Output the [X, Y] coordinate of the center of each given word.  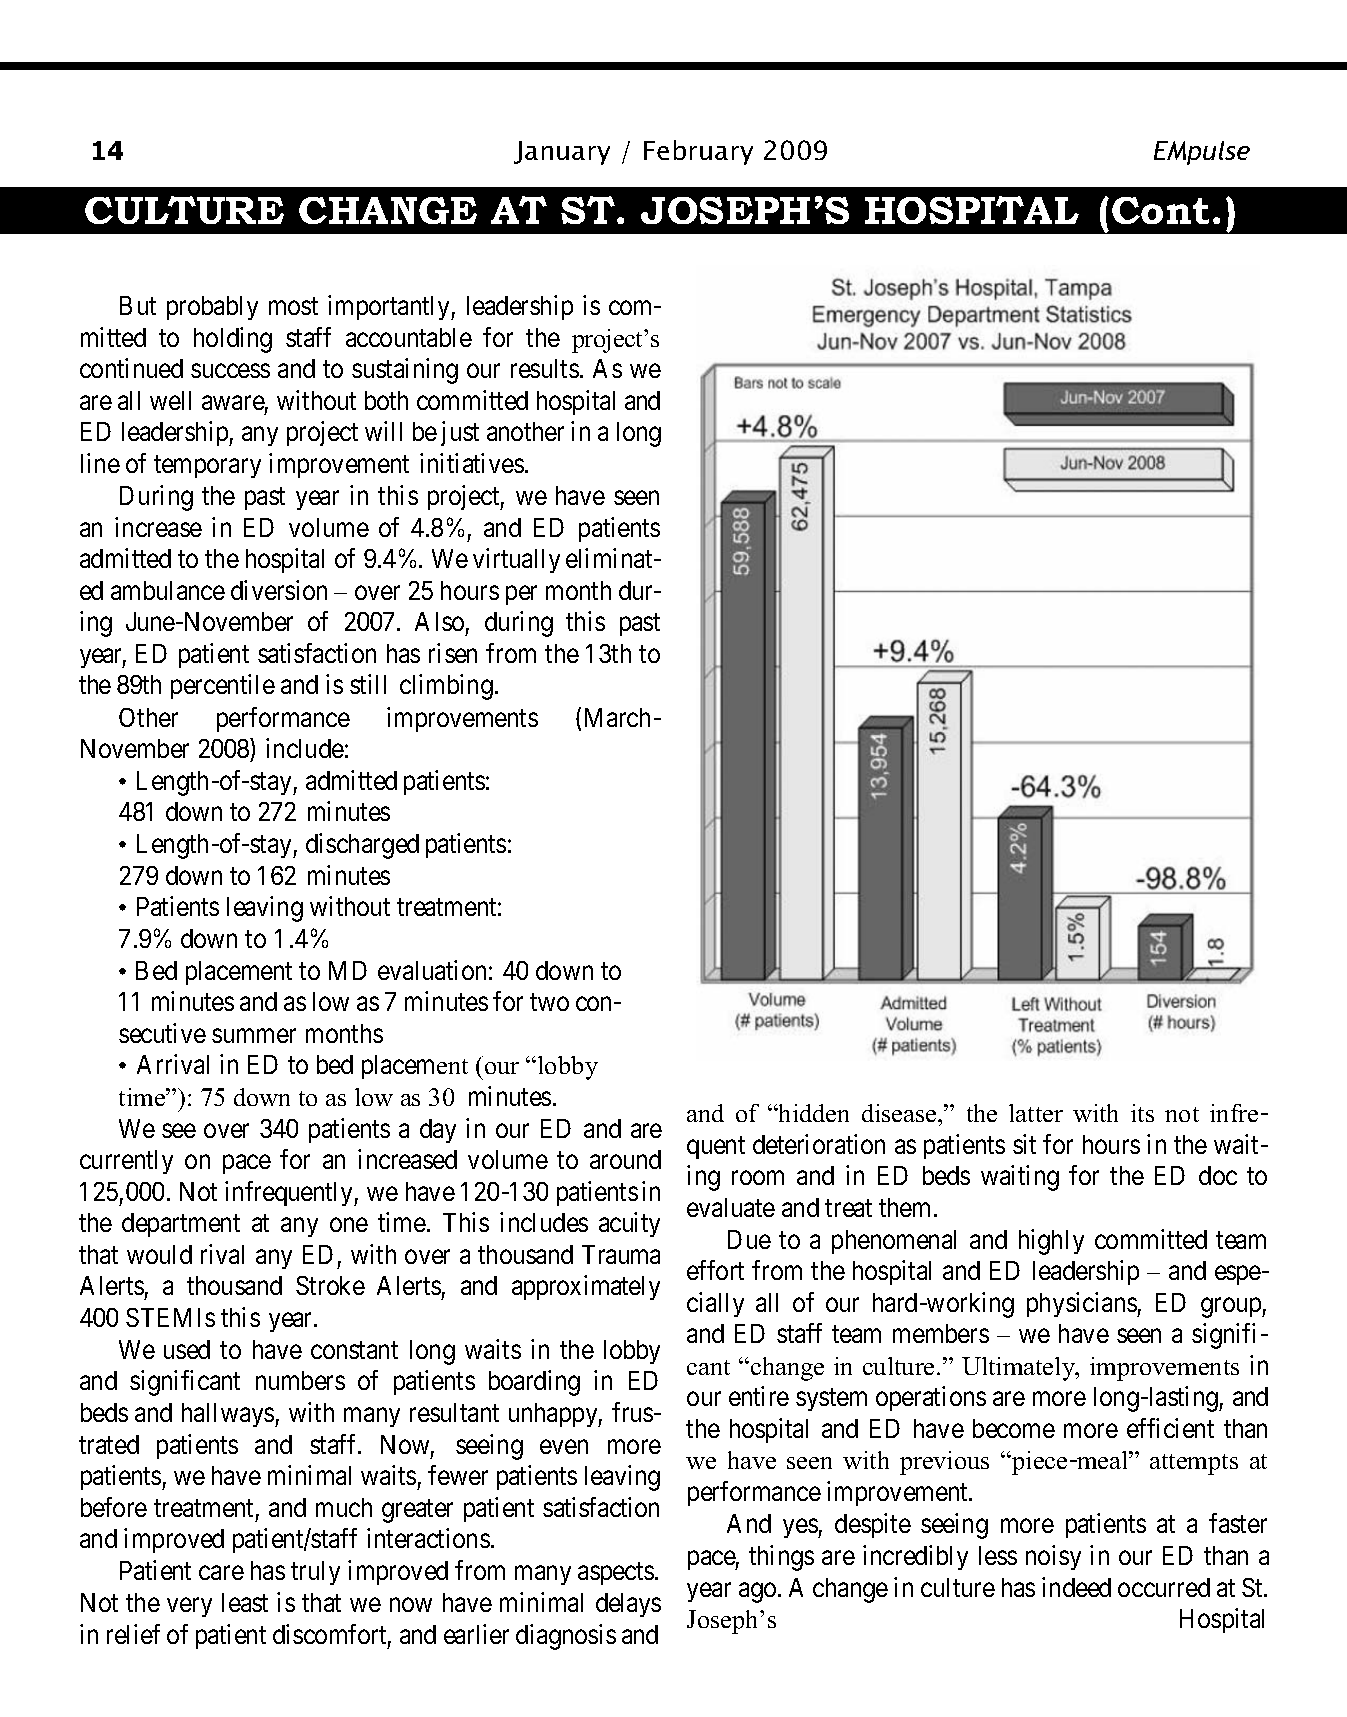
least [245, 1602]
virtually [516, 560]
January [562, 153]
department [181, 1225]
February [698, 152]
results [545, 368]
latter [1036, 1113]
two [549, 1002]
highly [1051, 1242]
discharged [362, 846]
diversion [279, 590]
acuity [629, 1224]
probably [212, 308]
